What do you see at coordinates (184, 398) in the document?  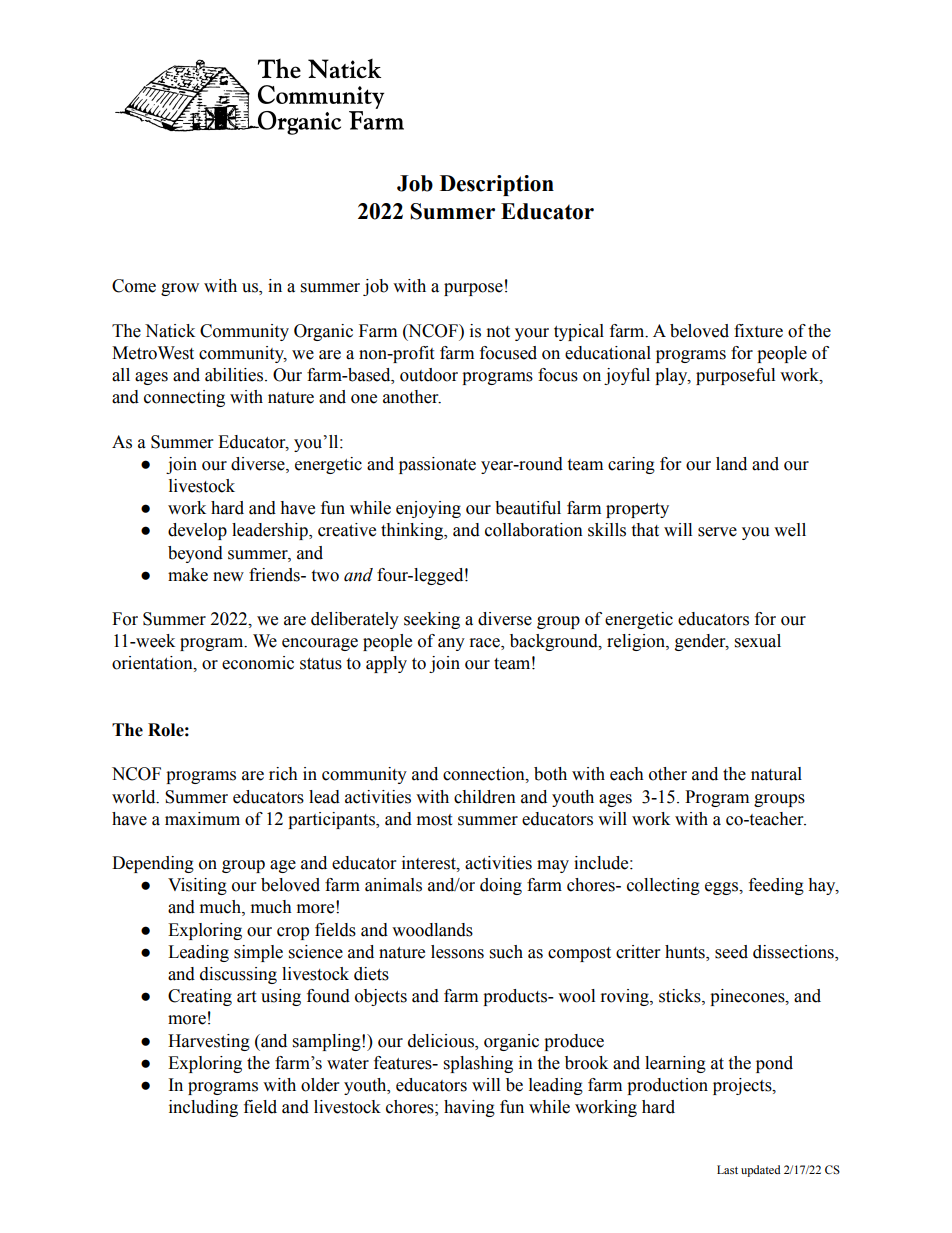 I see `connecting` at bounding box center [184, 398].
